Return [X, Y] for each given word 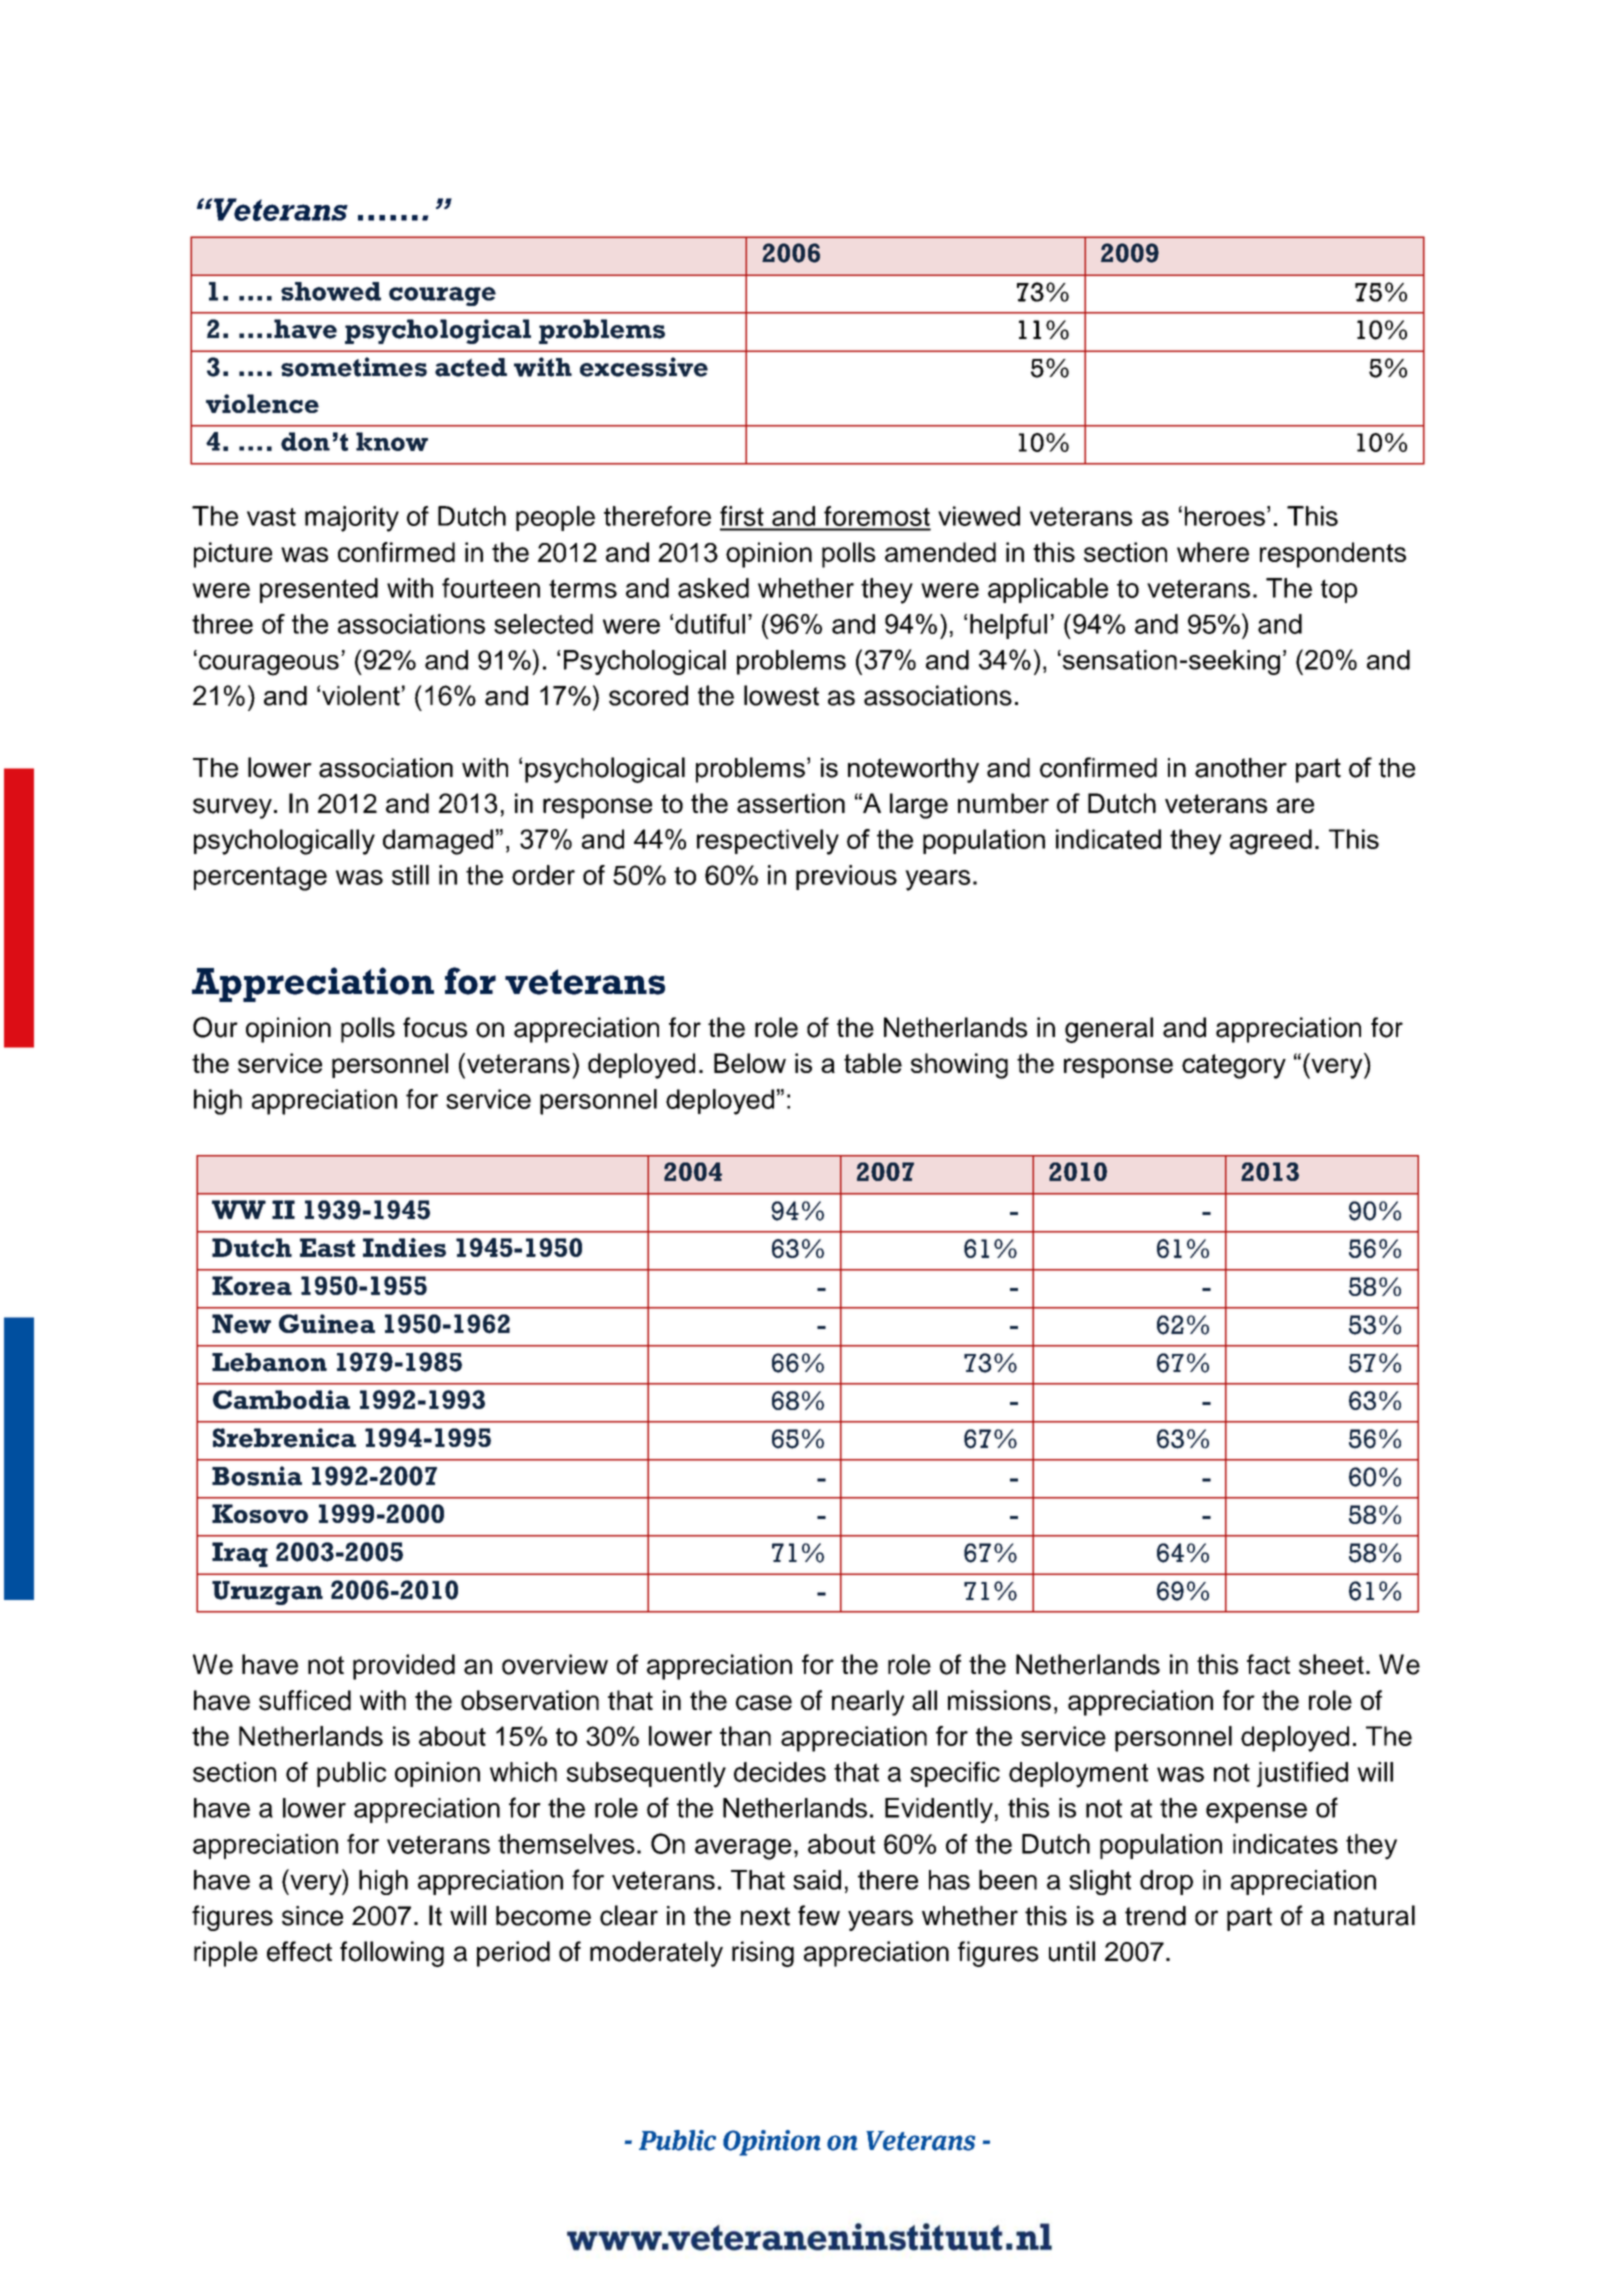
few [819, 1915]
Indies [404, 1247]
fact [1268, 1664]
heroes [1225, 516]
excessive [644, 367]
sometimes [354, 367]
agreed [1271, 842]
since [312, 1916]
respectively [768, 842]
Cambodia [281, 1399]
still [410, 875]
